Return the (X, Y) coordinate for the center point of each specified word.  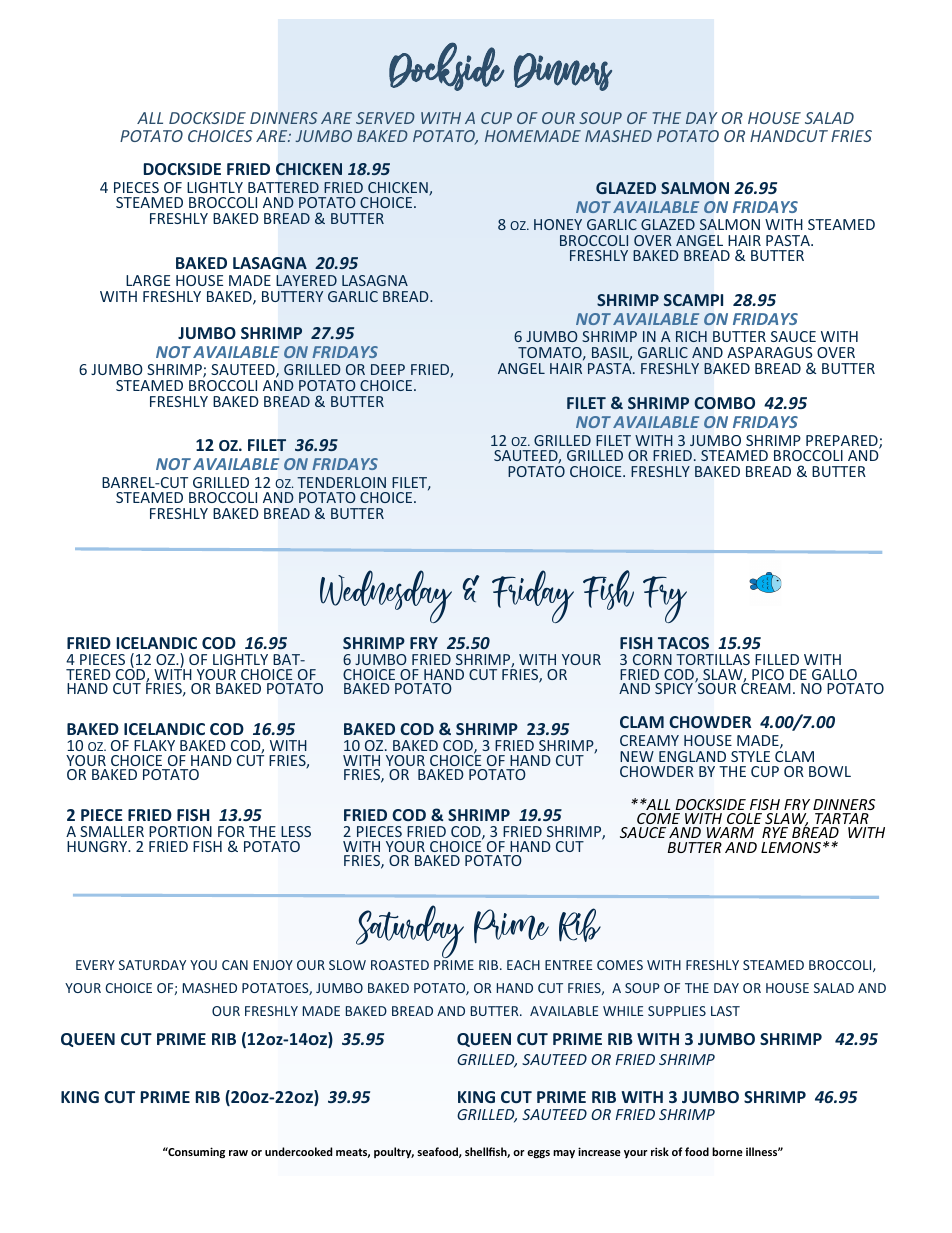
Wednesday (386, 596)
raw (238, 1153)
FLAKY (154, 745)
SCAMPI (693, 300)
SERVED (385, 118)
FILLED (777, 659)
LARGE (148, 280)
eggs (538, 1154)
